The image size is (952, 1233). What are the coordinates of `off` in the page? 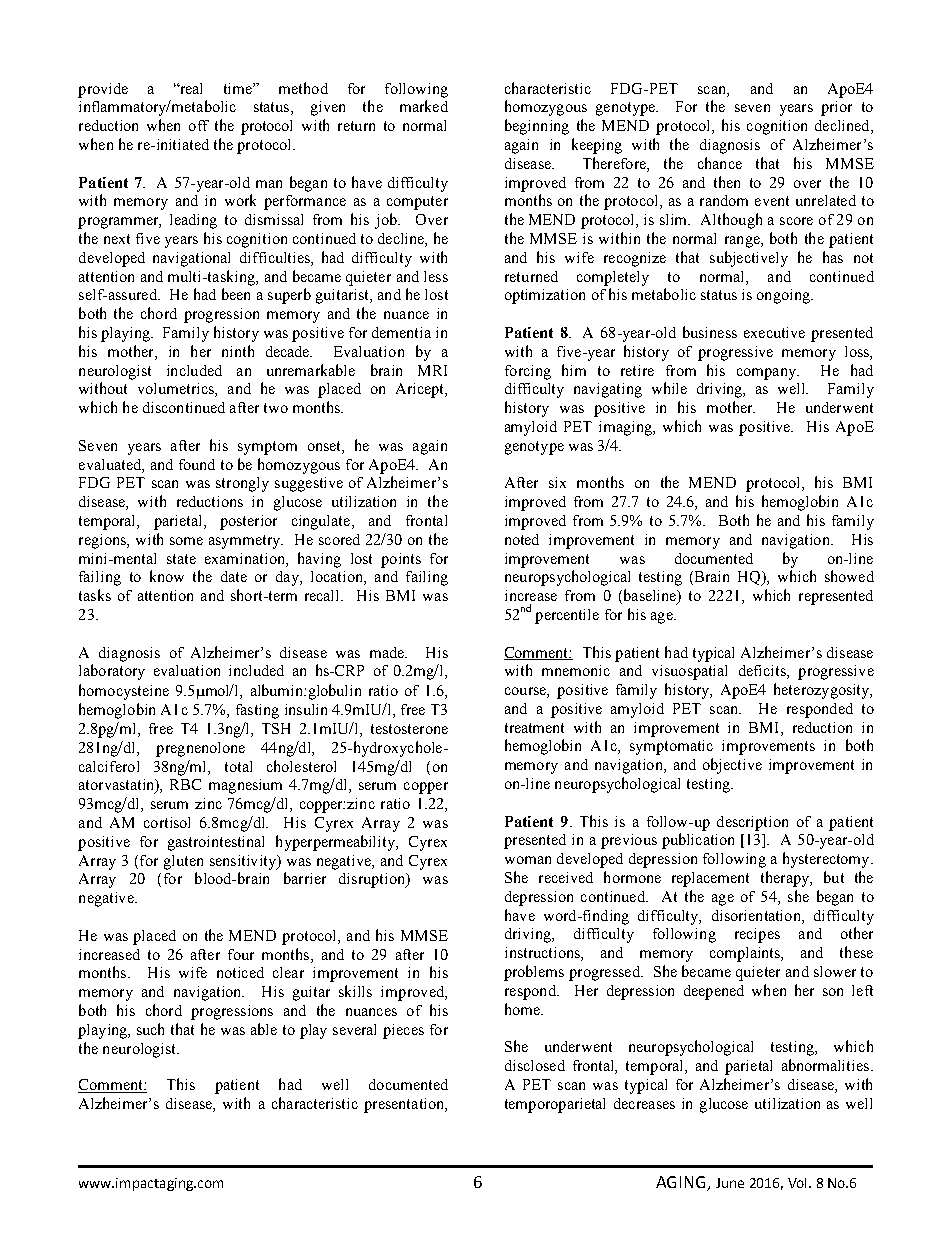 It's located at (199, 125).
